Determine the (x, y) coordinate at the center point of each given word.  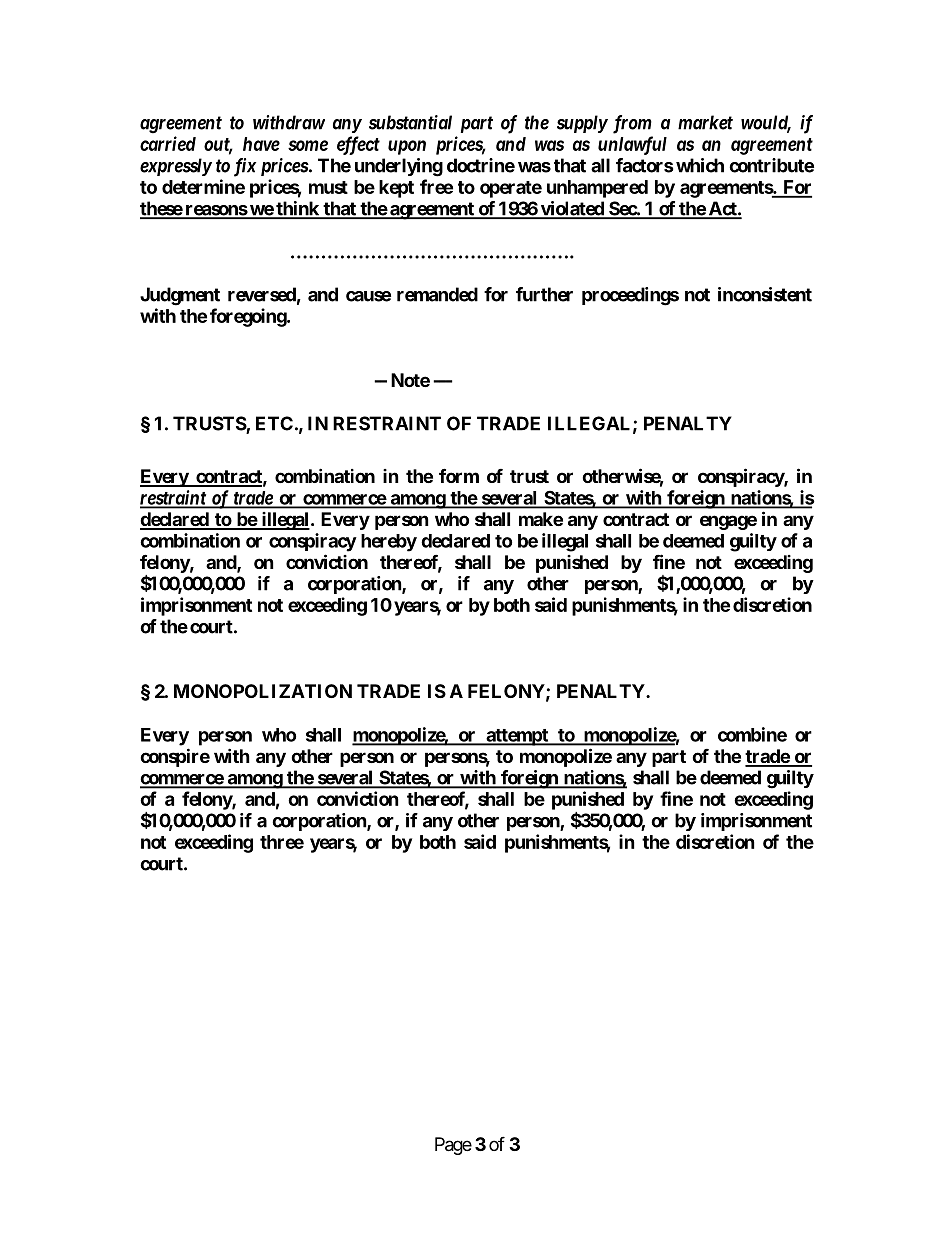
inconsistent (765, 294)
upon (407, 147)
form (459, 475)
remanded (437, 294)
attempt (517, 737)
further (544, 294)
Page (453, 1146)
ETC (274, 423)
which (700, 165)
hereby (389, 543)
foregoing (249, 317)
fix (245, 167)
